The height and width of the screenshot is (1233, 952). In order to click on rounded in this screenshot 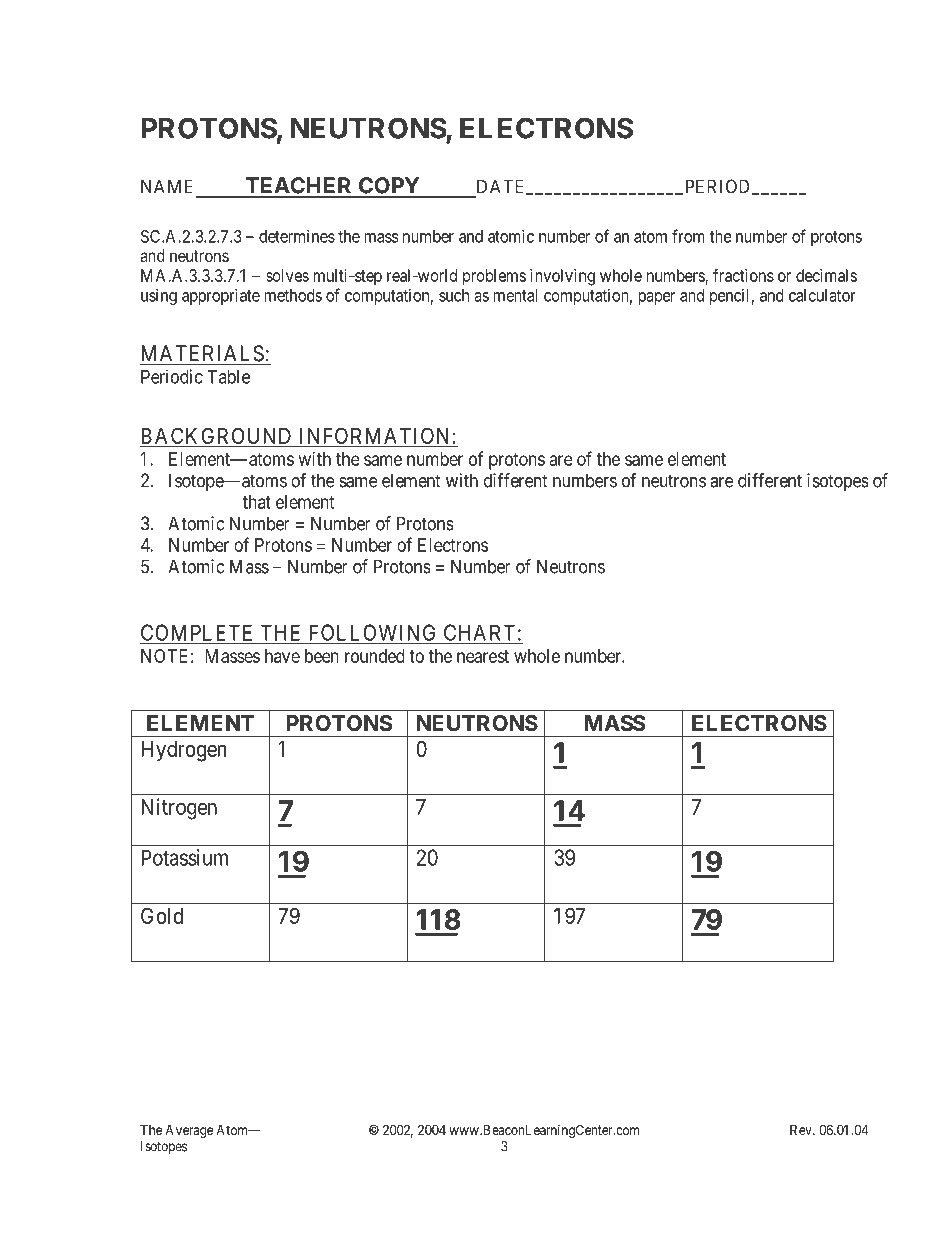, I will do `click(375, 656)`.
